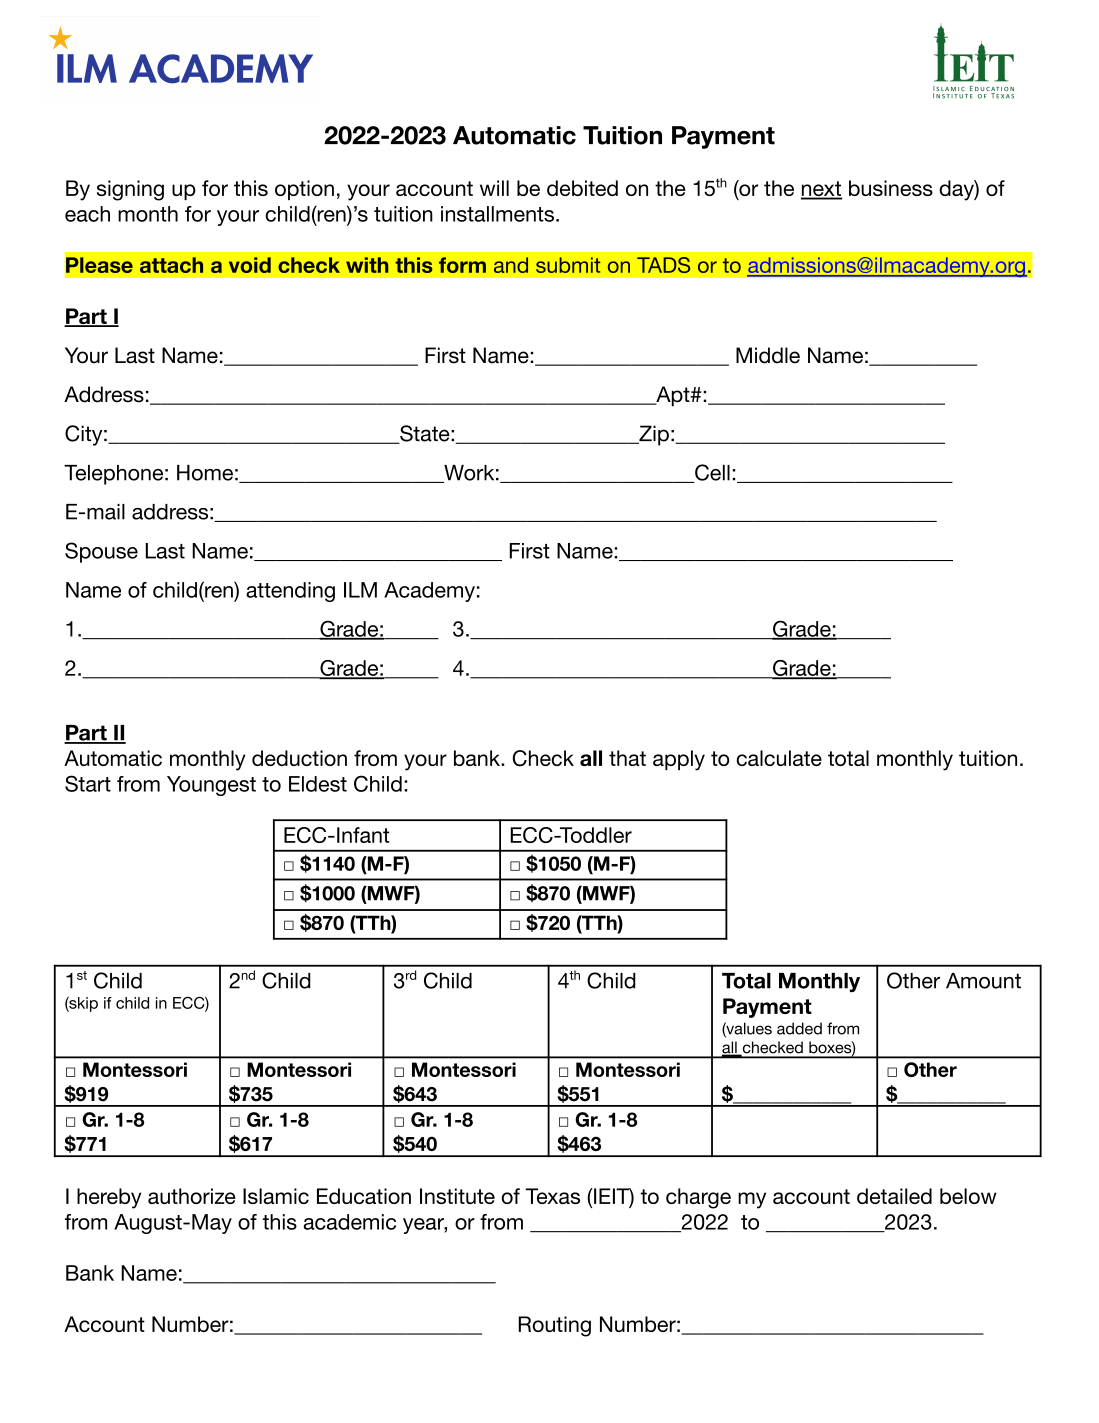 The height and width of the screenshot is (1423, 1099). Describe the element at coordinates (779, 758) in the screenshot. I see `calculate` at that location.
